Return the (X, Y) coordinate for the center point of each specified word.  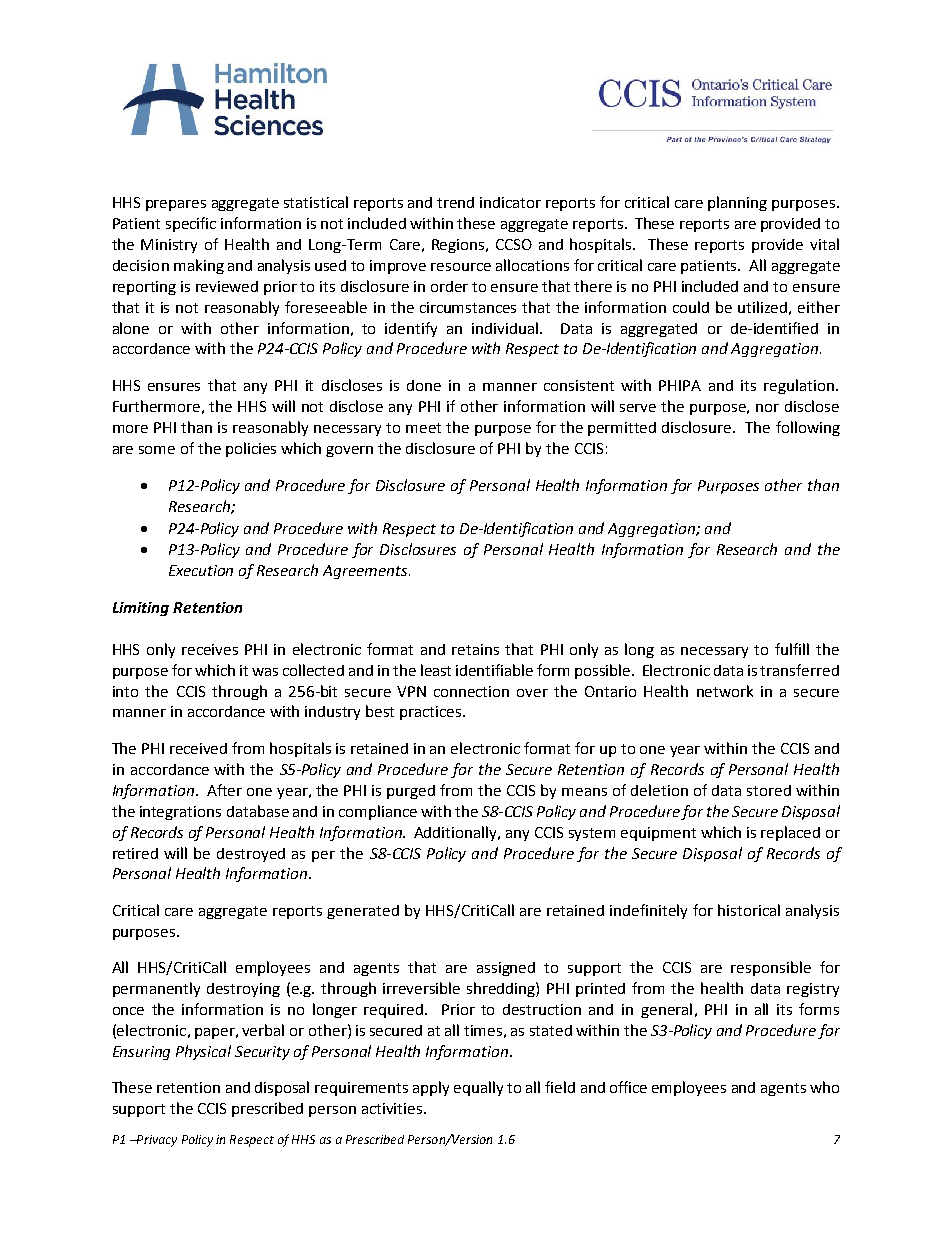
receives (210, 649)
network (725, 691)
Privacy (156, 1141)
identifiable (494, 670)
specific (191, 224)
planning (737, 203)
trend (455, 202)
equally (478, 1088)
